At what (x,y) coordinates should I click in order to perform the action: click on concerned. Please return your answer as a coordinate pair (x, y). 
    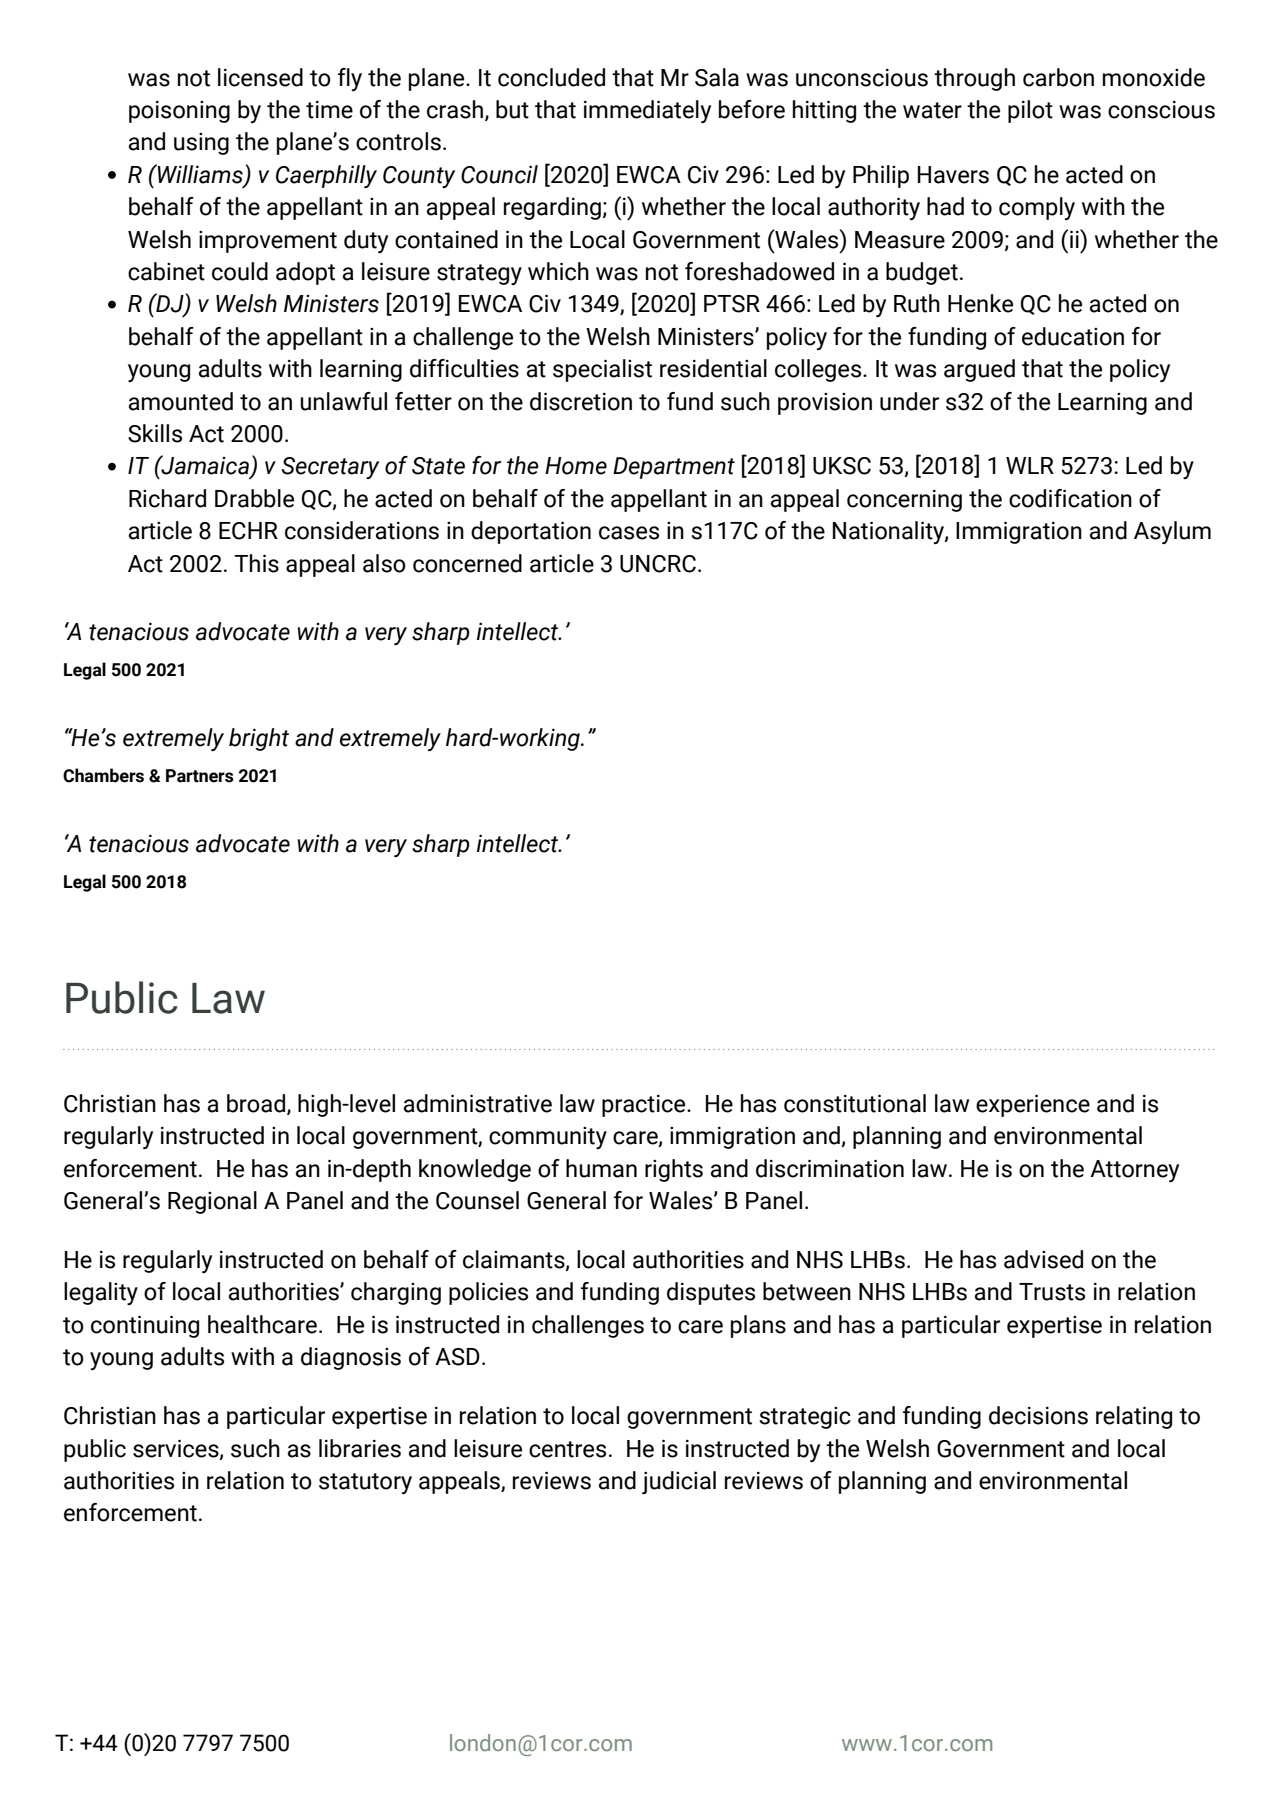
    Looking at the image, I should click on (467, 563).
